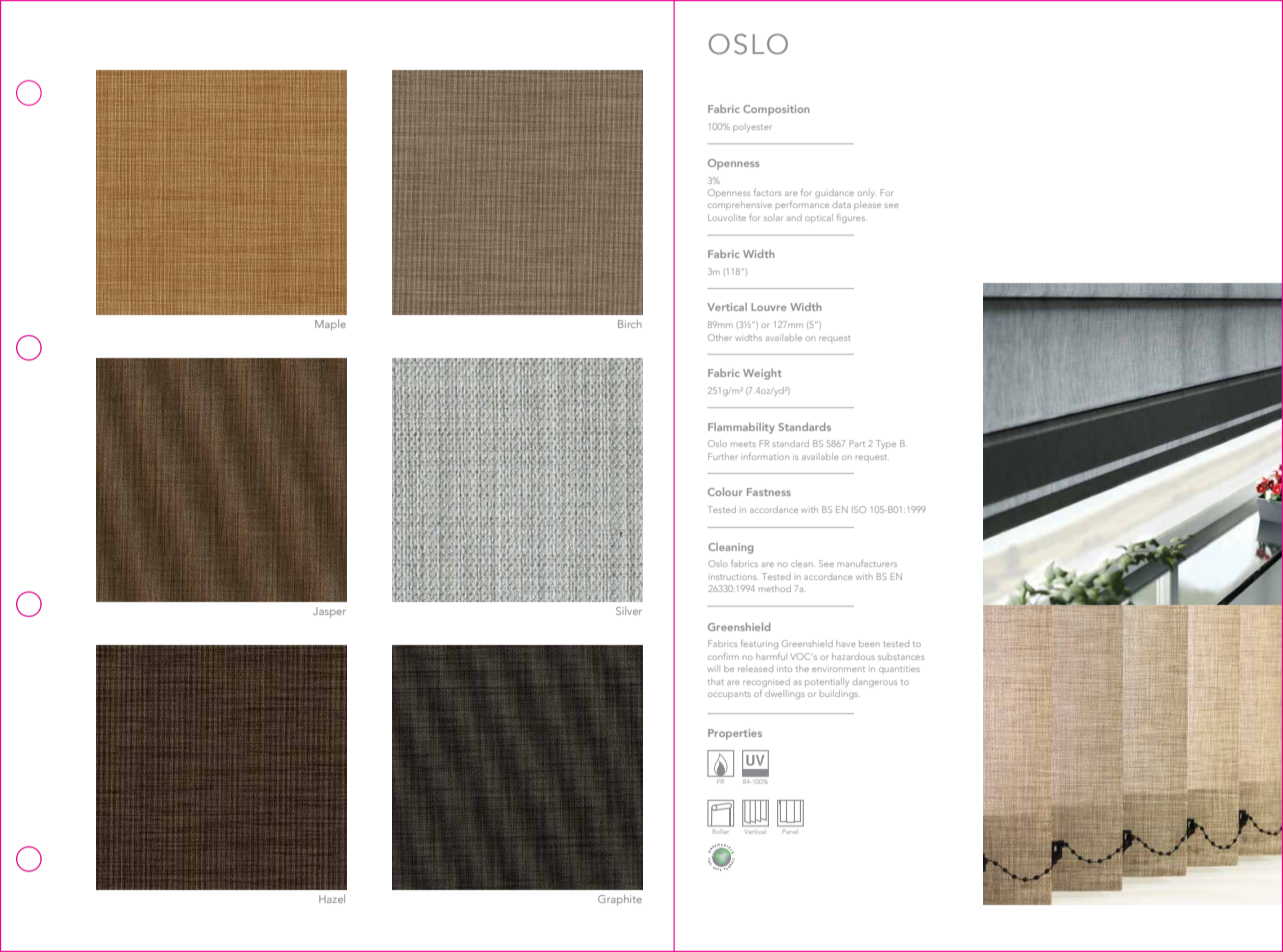 Image resolution: width=1283 pixels, height=952 pixels. Describe the element at coordinates (330, 325) in the screenshot. I see `Maple` at that location.
